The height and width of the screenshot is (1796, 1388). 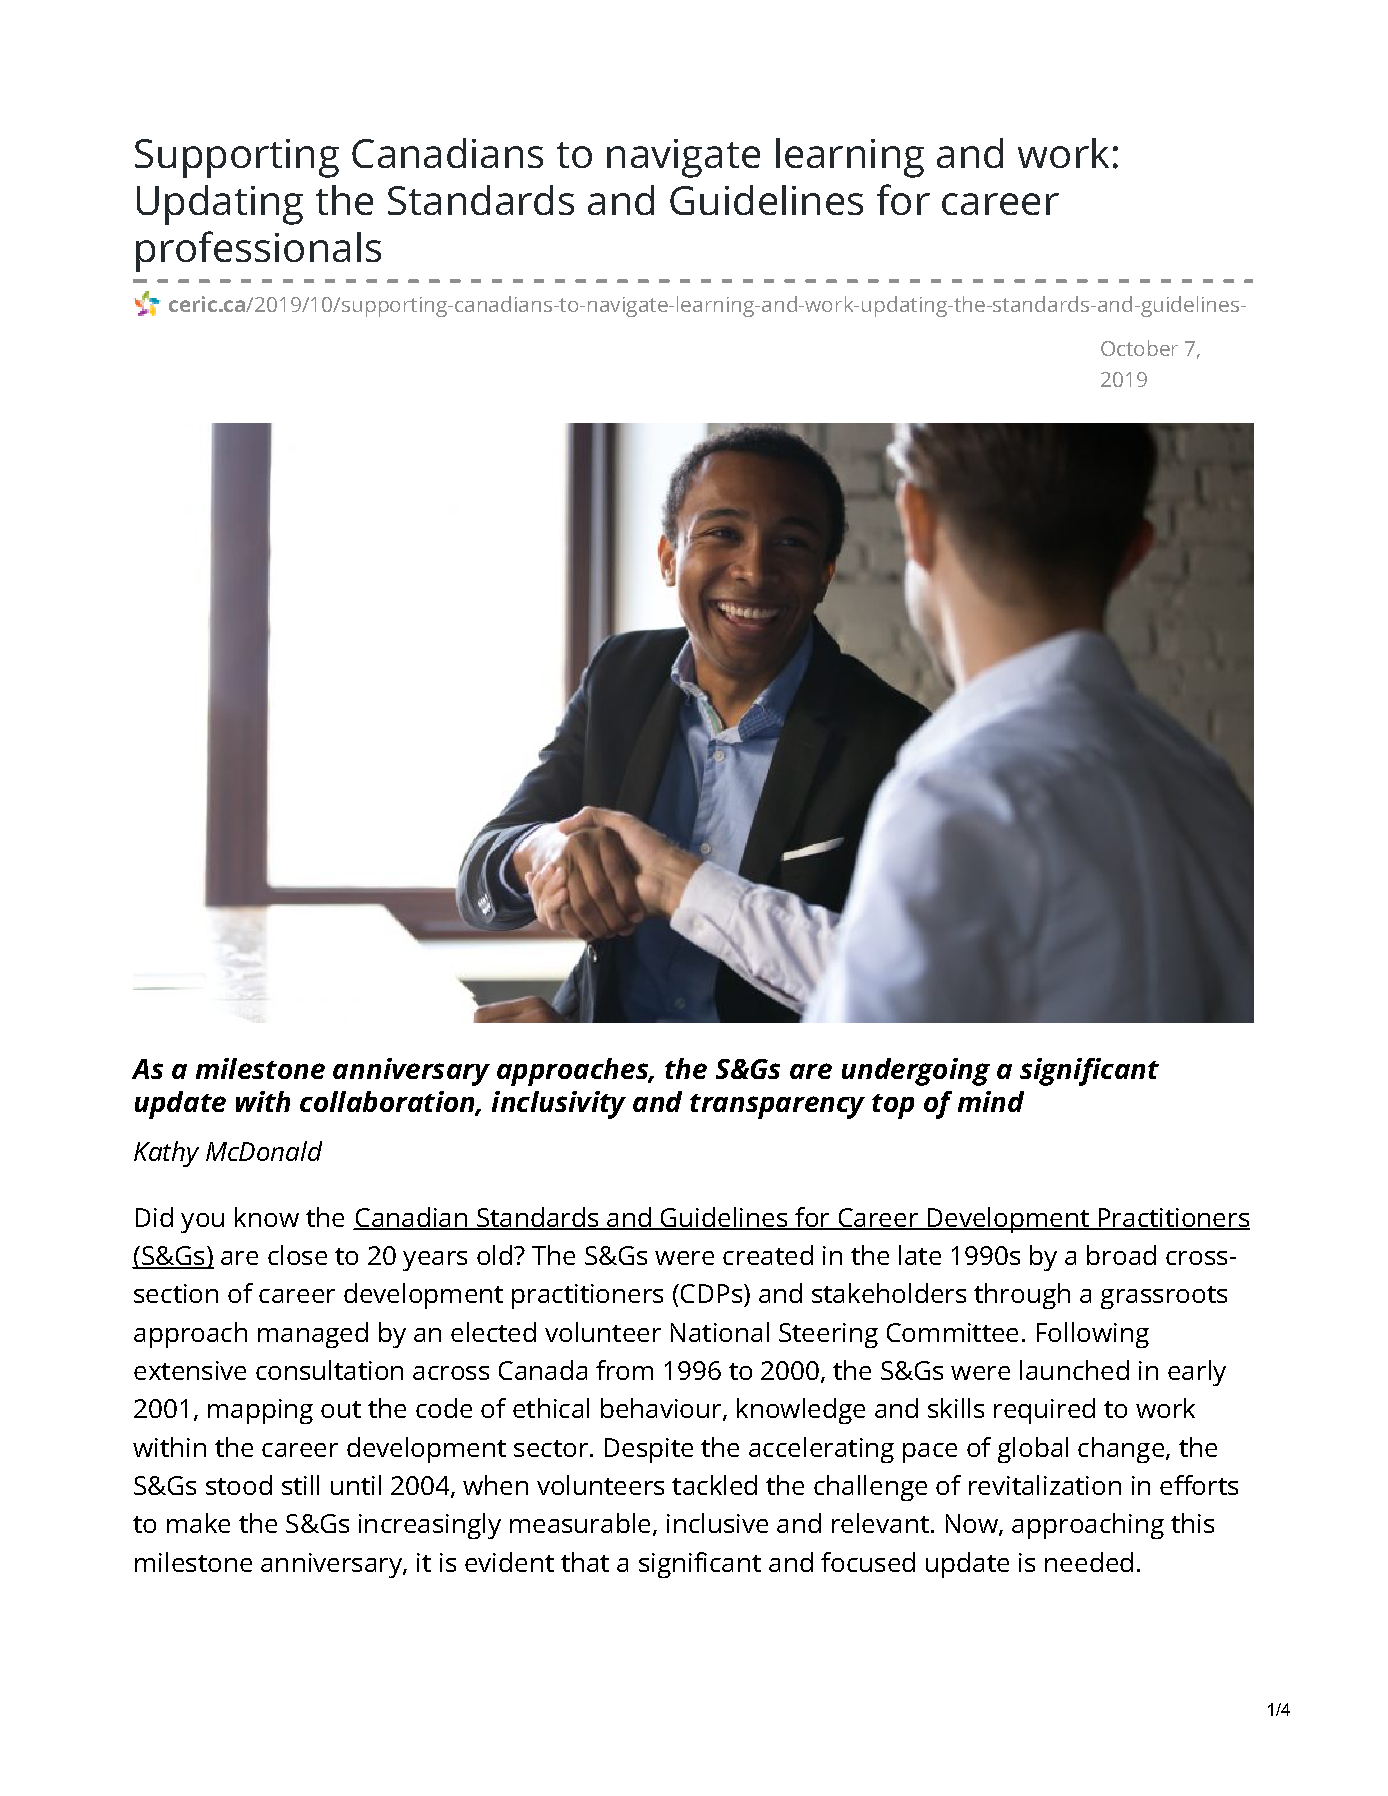 What do you see at coordinates (1139, 348) in the screenshot?
I see `October` at bounding box center [1139, 348].
